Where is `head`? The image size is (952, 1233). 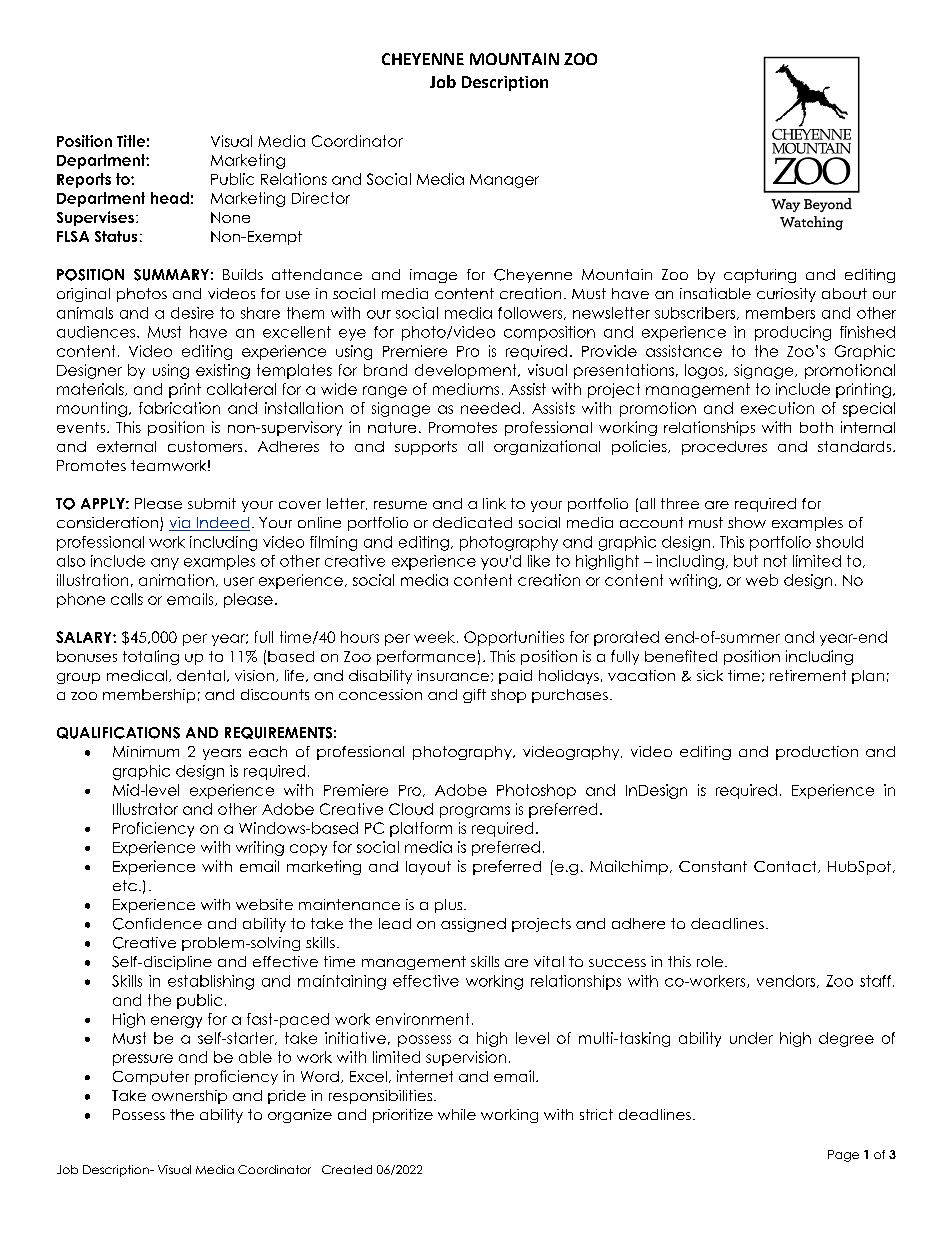
head is located at coordinates (170, 198).
